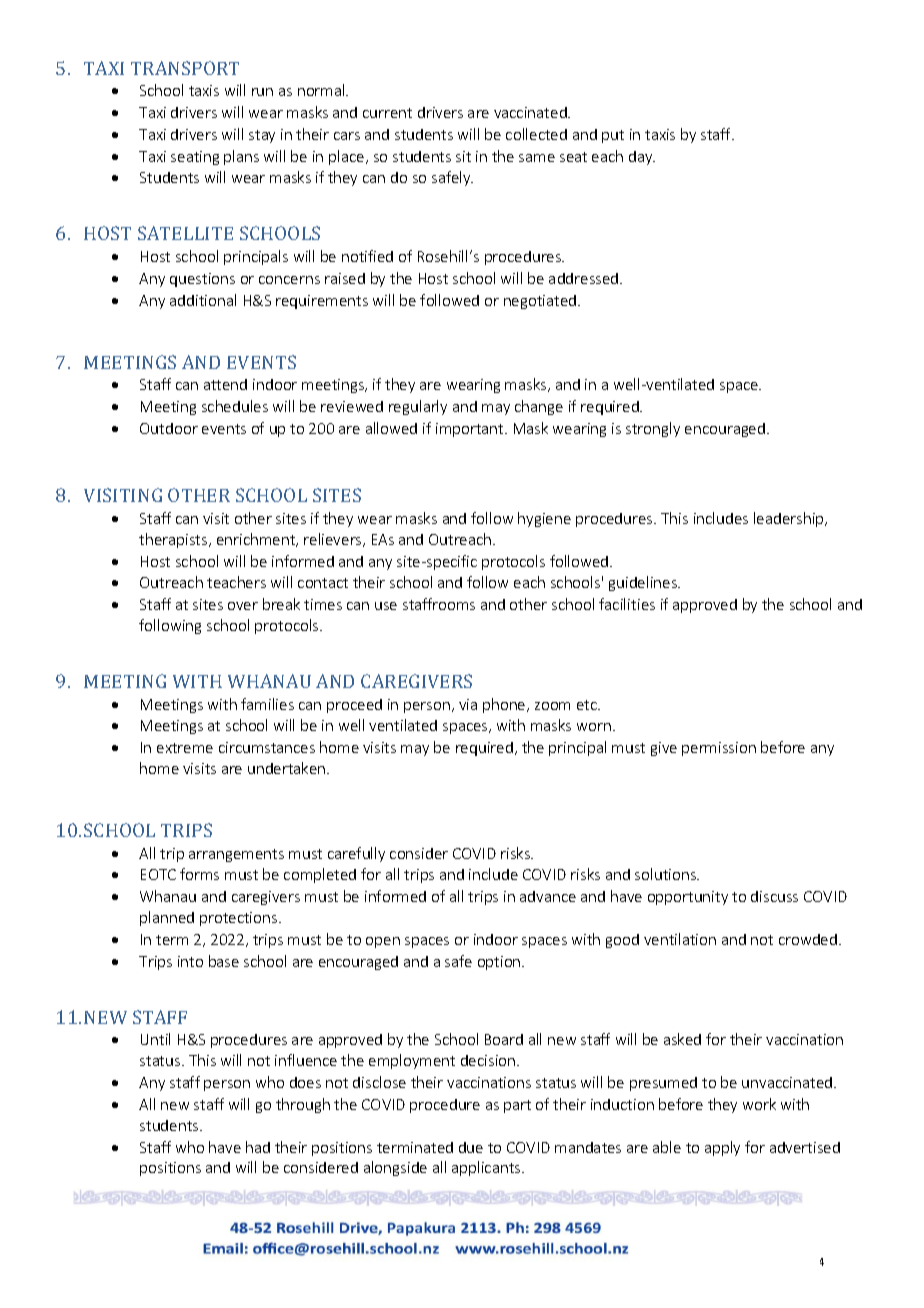 This screenshot has width=924, height=1308. What do you see at coordinates (653, 429) in the screenshot?
I see `strongly` at bounding box center [653, 429].
